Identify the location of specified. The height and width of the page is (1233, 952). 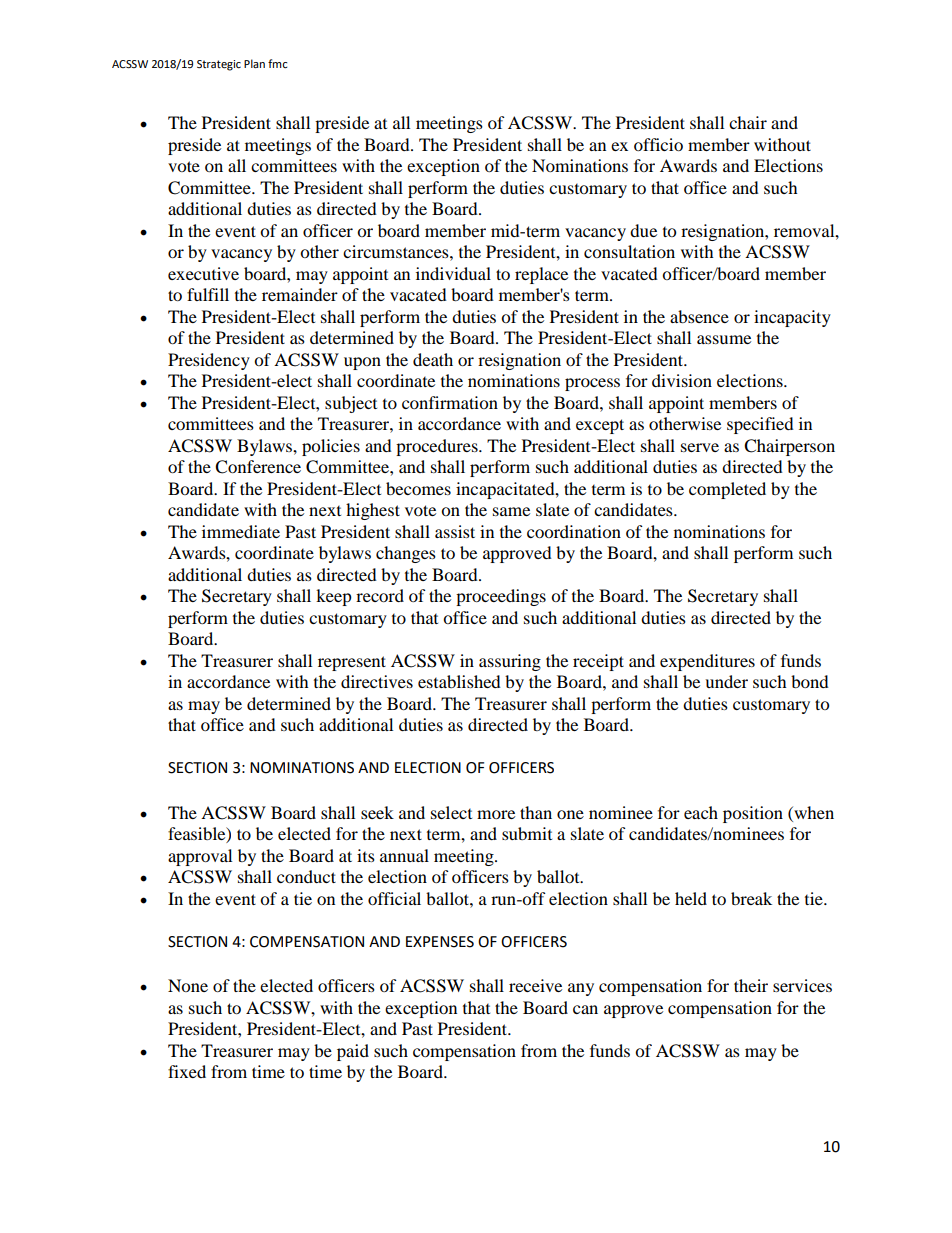
(760, 425).
